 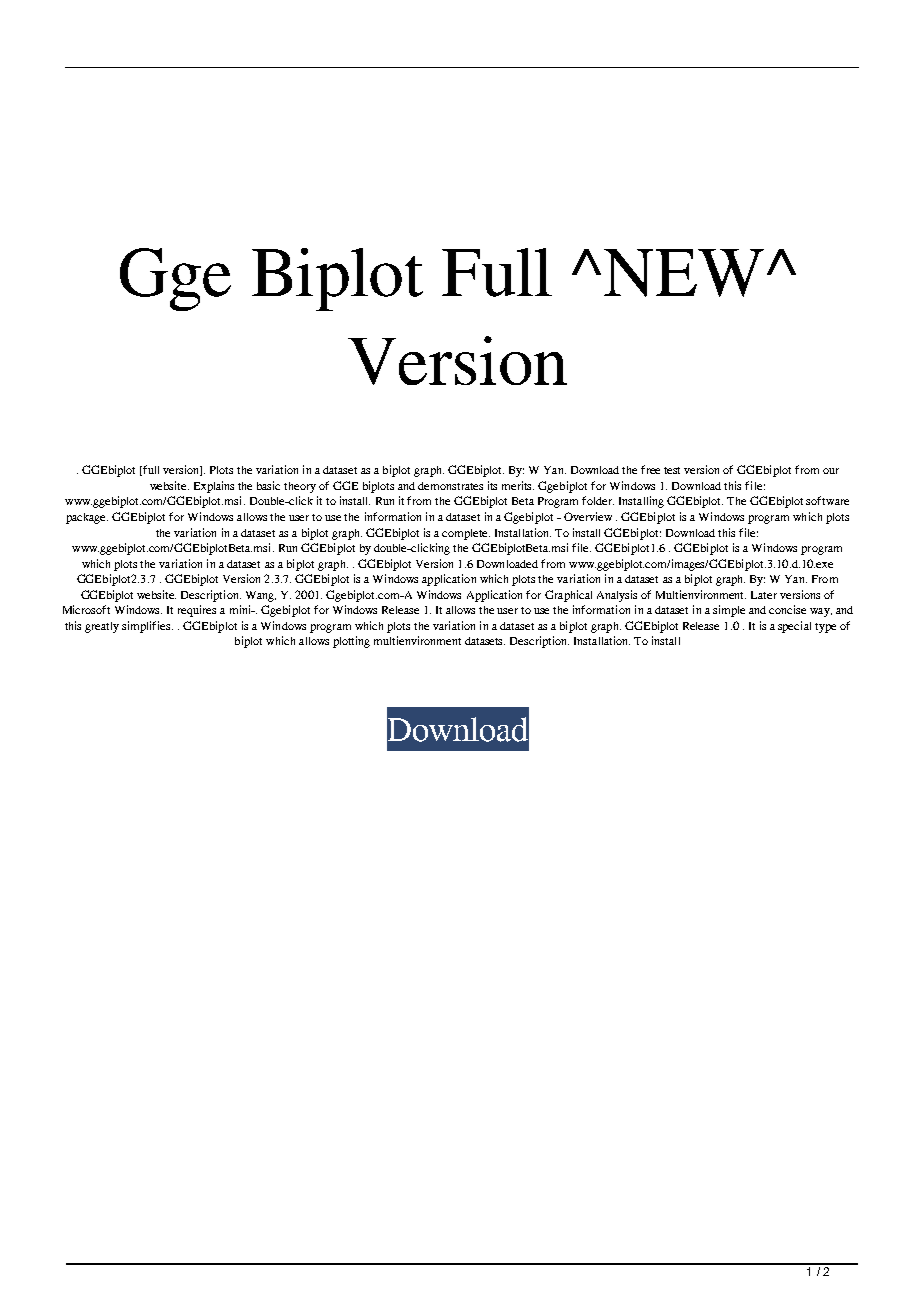 I want to click on plotting, so click(x=351, y=642).
